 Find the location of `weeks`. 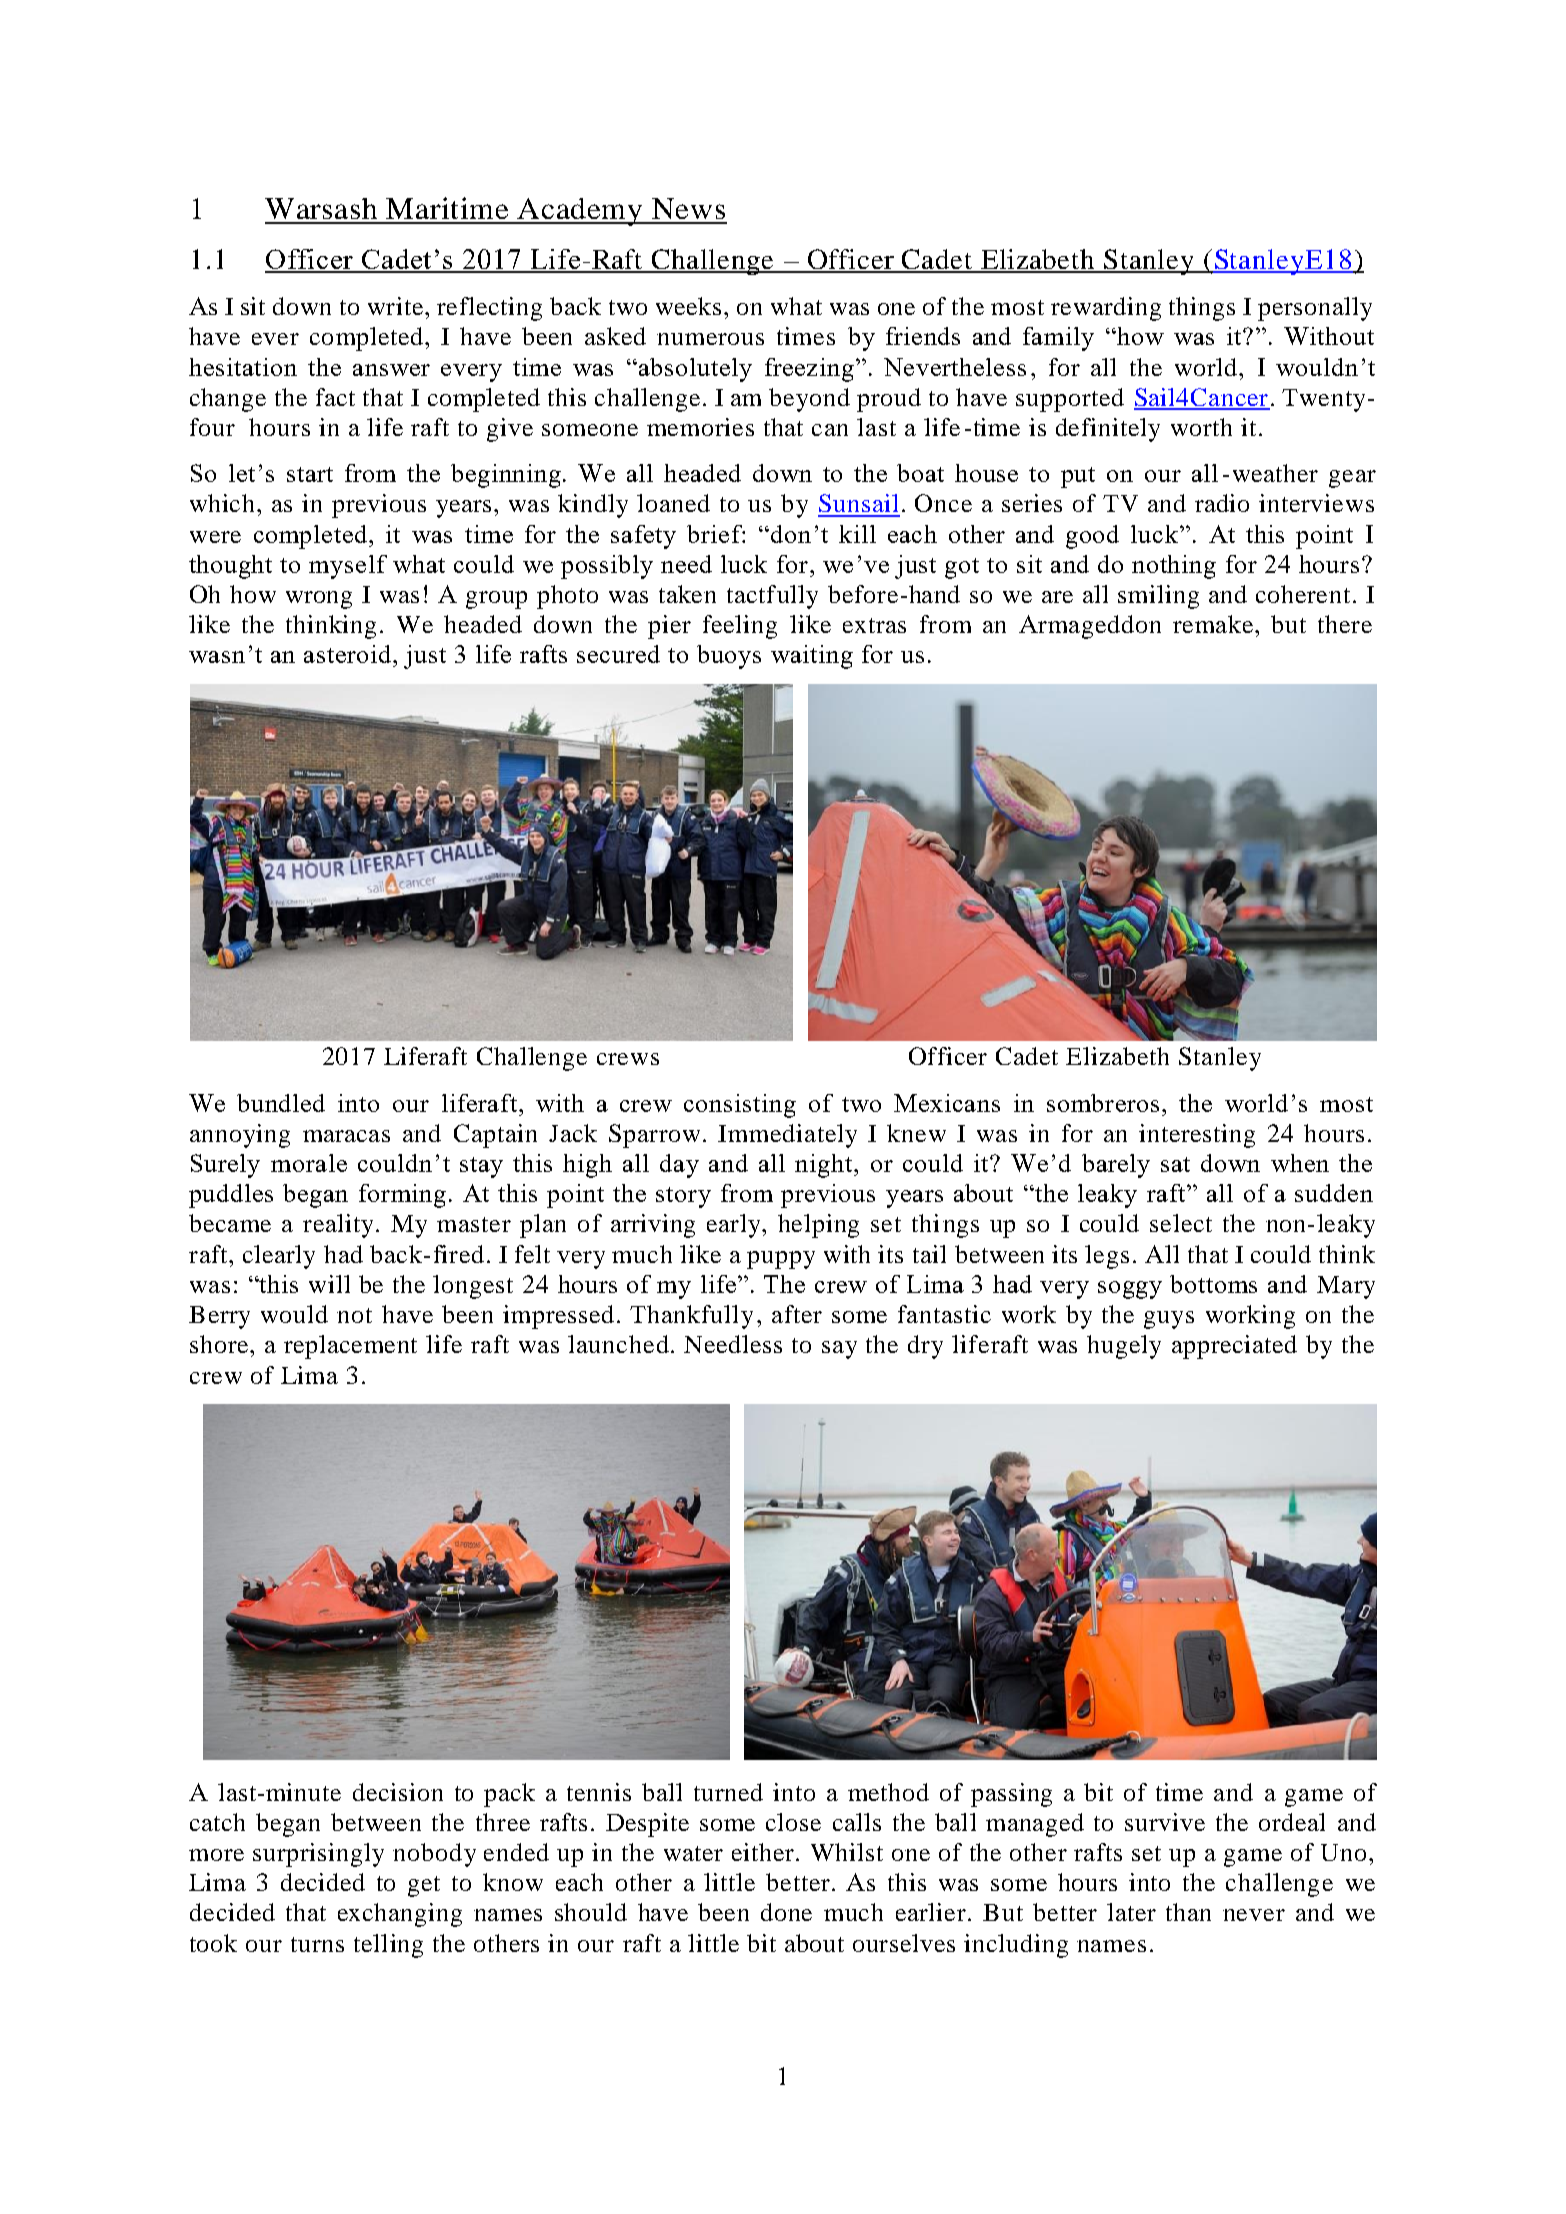

weeks is located at coordinates (688, 306).
